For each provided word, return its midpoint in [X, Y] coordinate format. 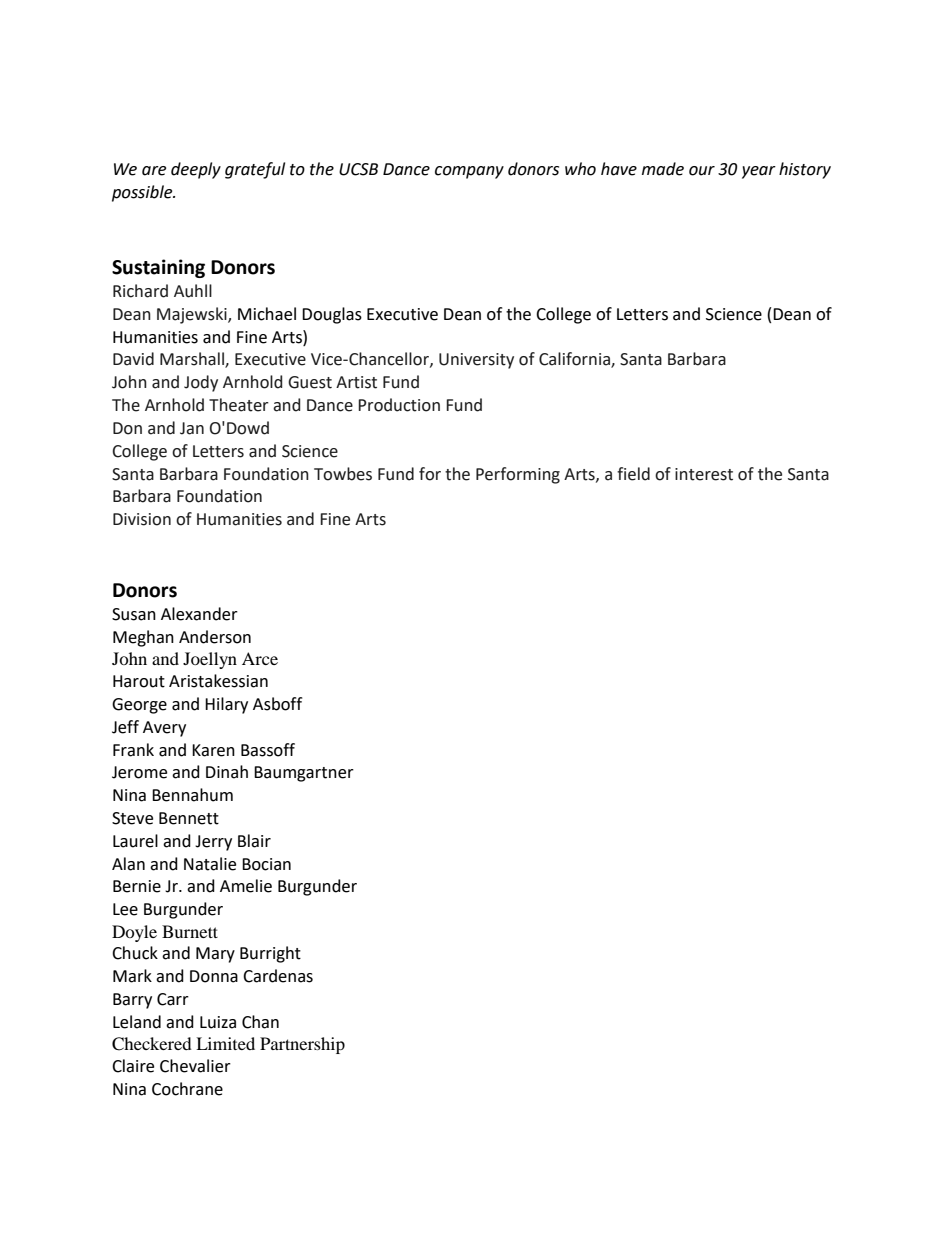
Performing [518, 475]
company [469, 172]
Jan [192, 428]
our [702, 171]
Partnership [302, 1045]
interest [704, 474]
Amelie [246, 886]
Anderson [215, 637]
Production [399, 405]
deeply [196, 170]
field [633, 474]
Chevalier [195, 1066]
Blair [254, 841]
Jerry [213, 843]
